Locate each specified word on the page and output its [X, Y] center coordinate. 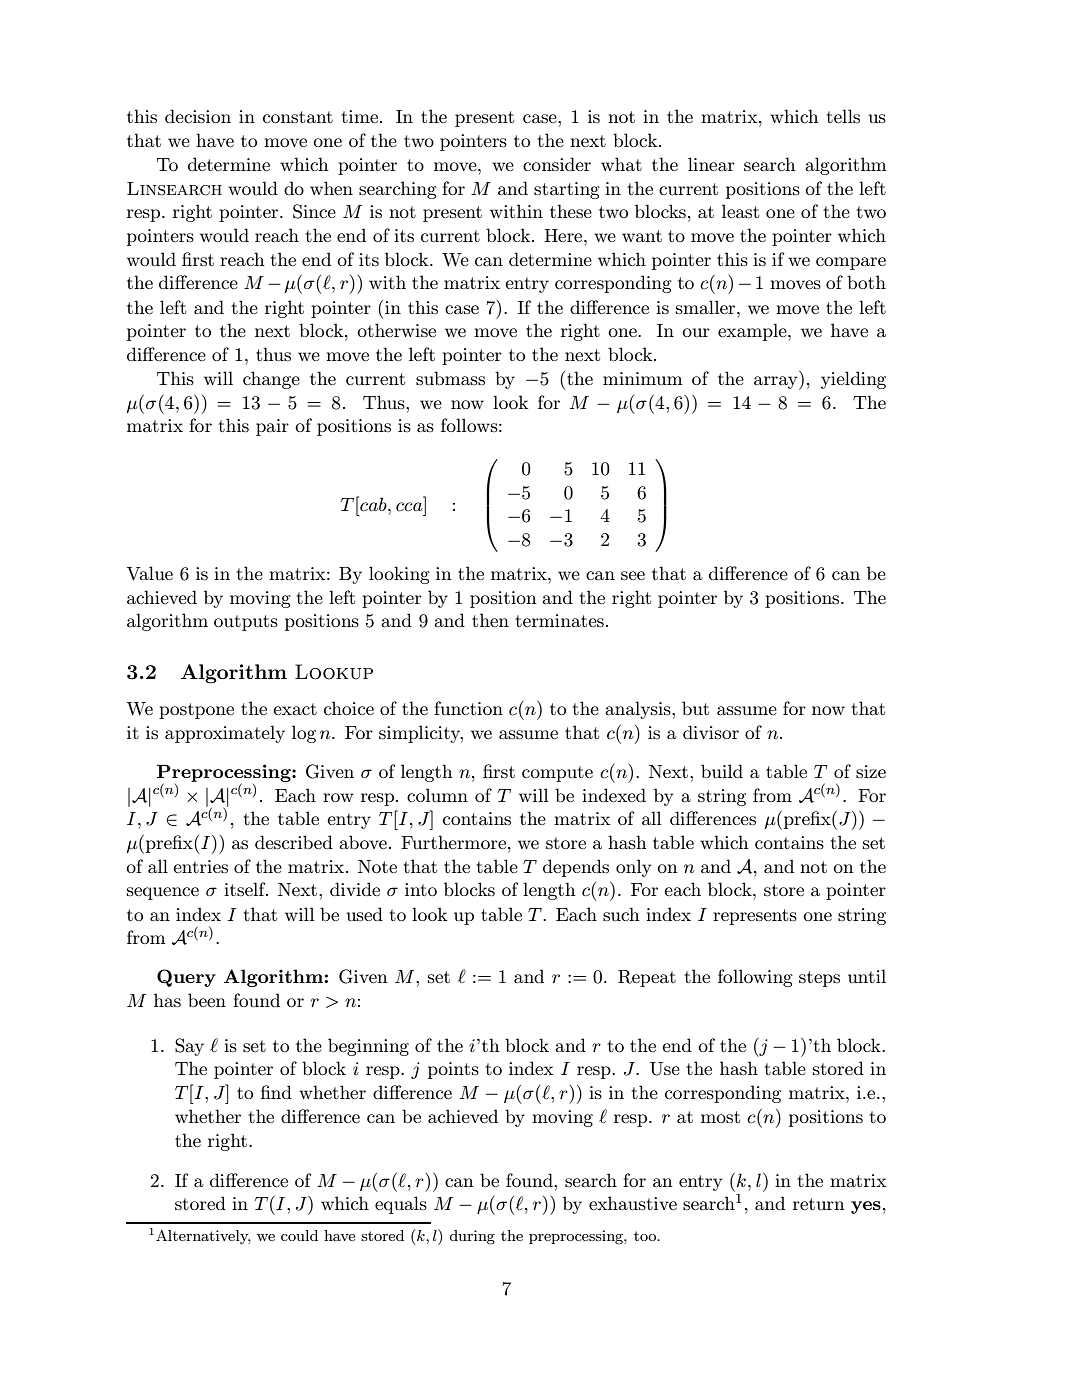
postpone [196, 711]
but [695, 708]
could [299, 1235]
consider [557, 164]
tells [843, 116]
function [468, 708]
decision [198, 116]
